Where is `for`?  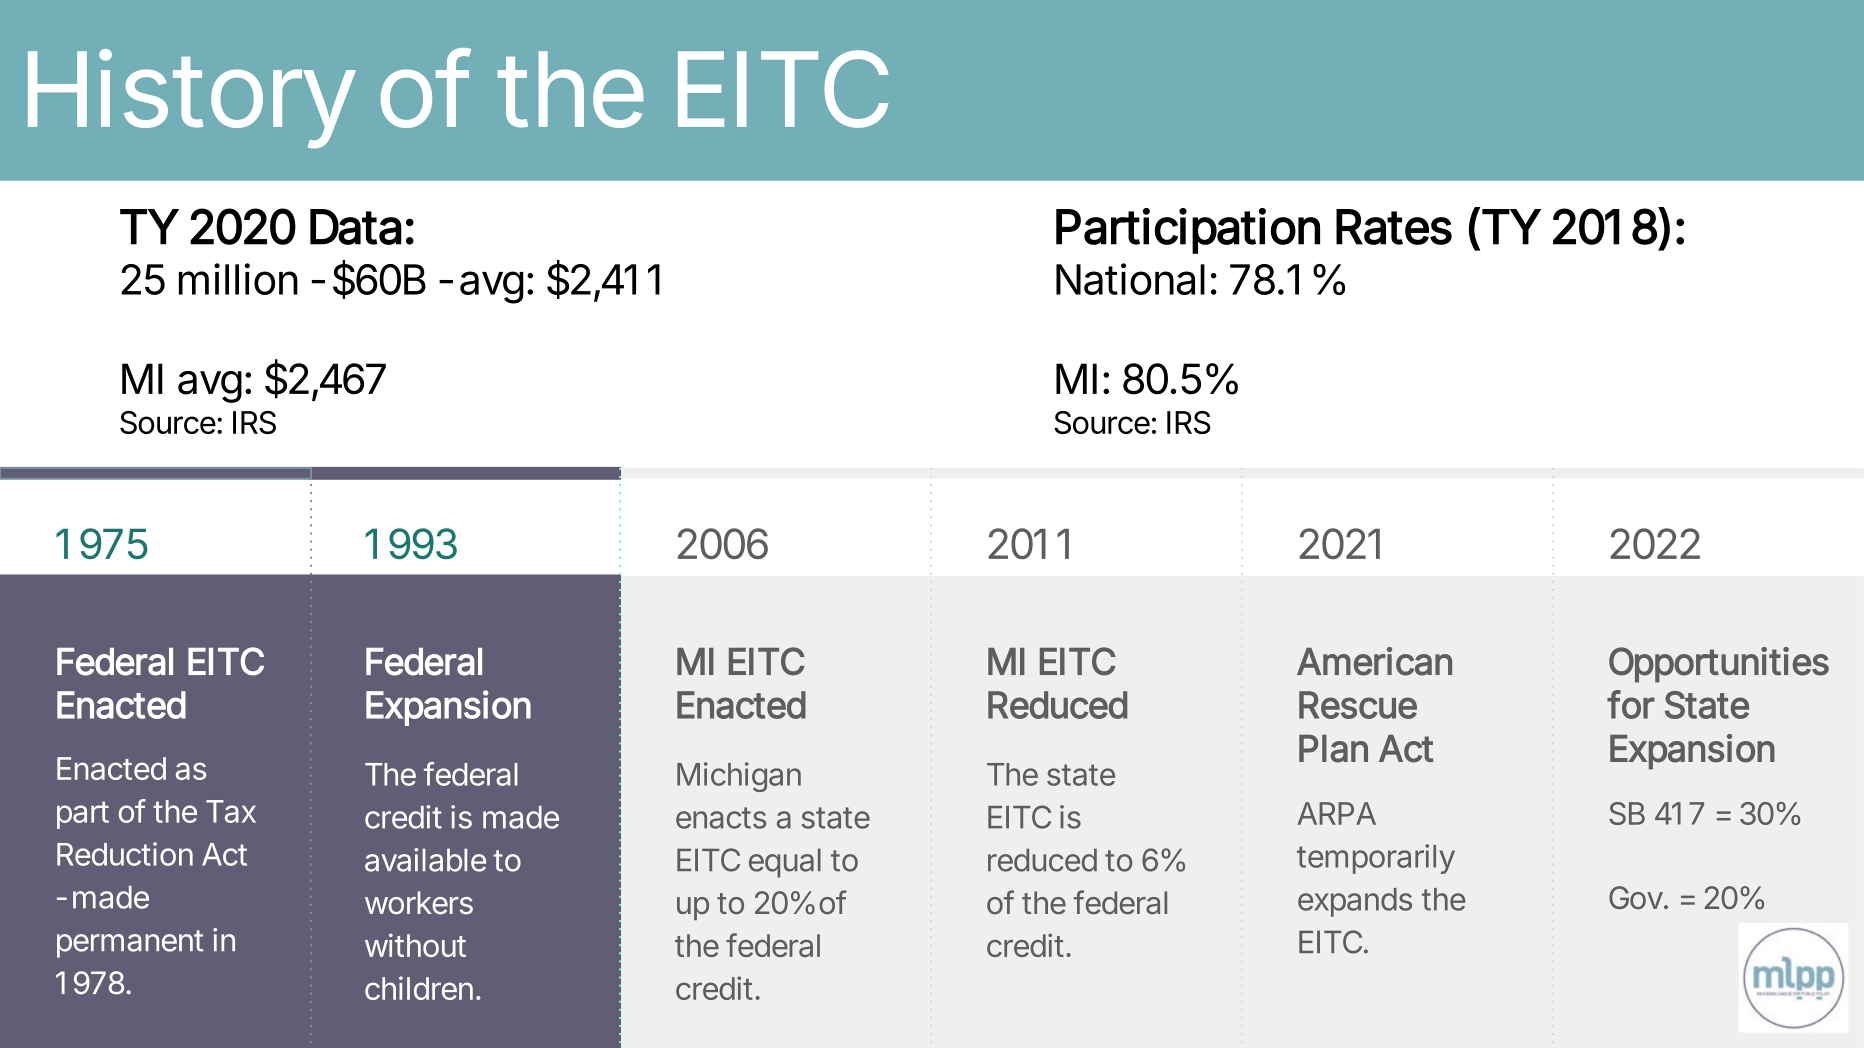
for is located at coordinates (1631, 704).
